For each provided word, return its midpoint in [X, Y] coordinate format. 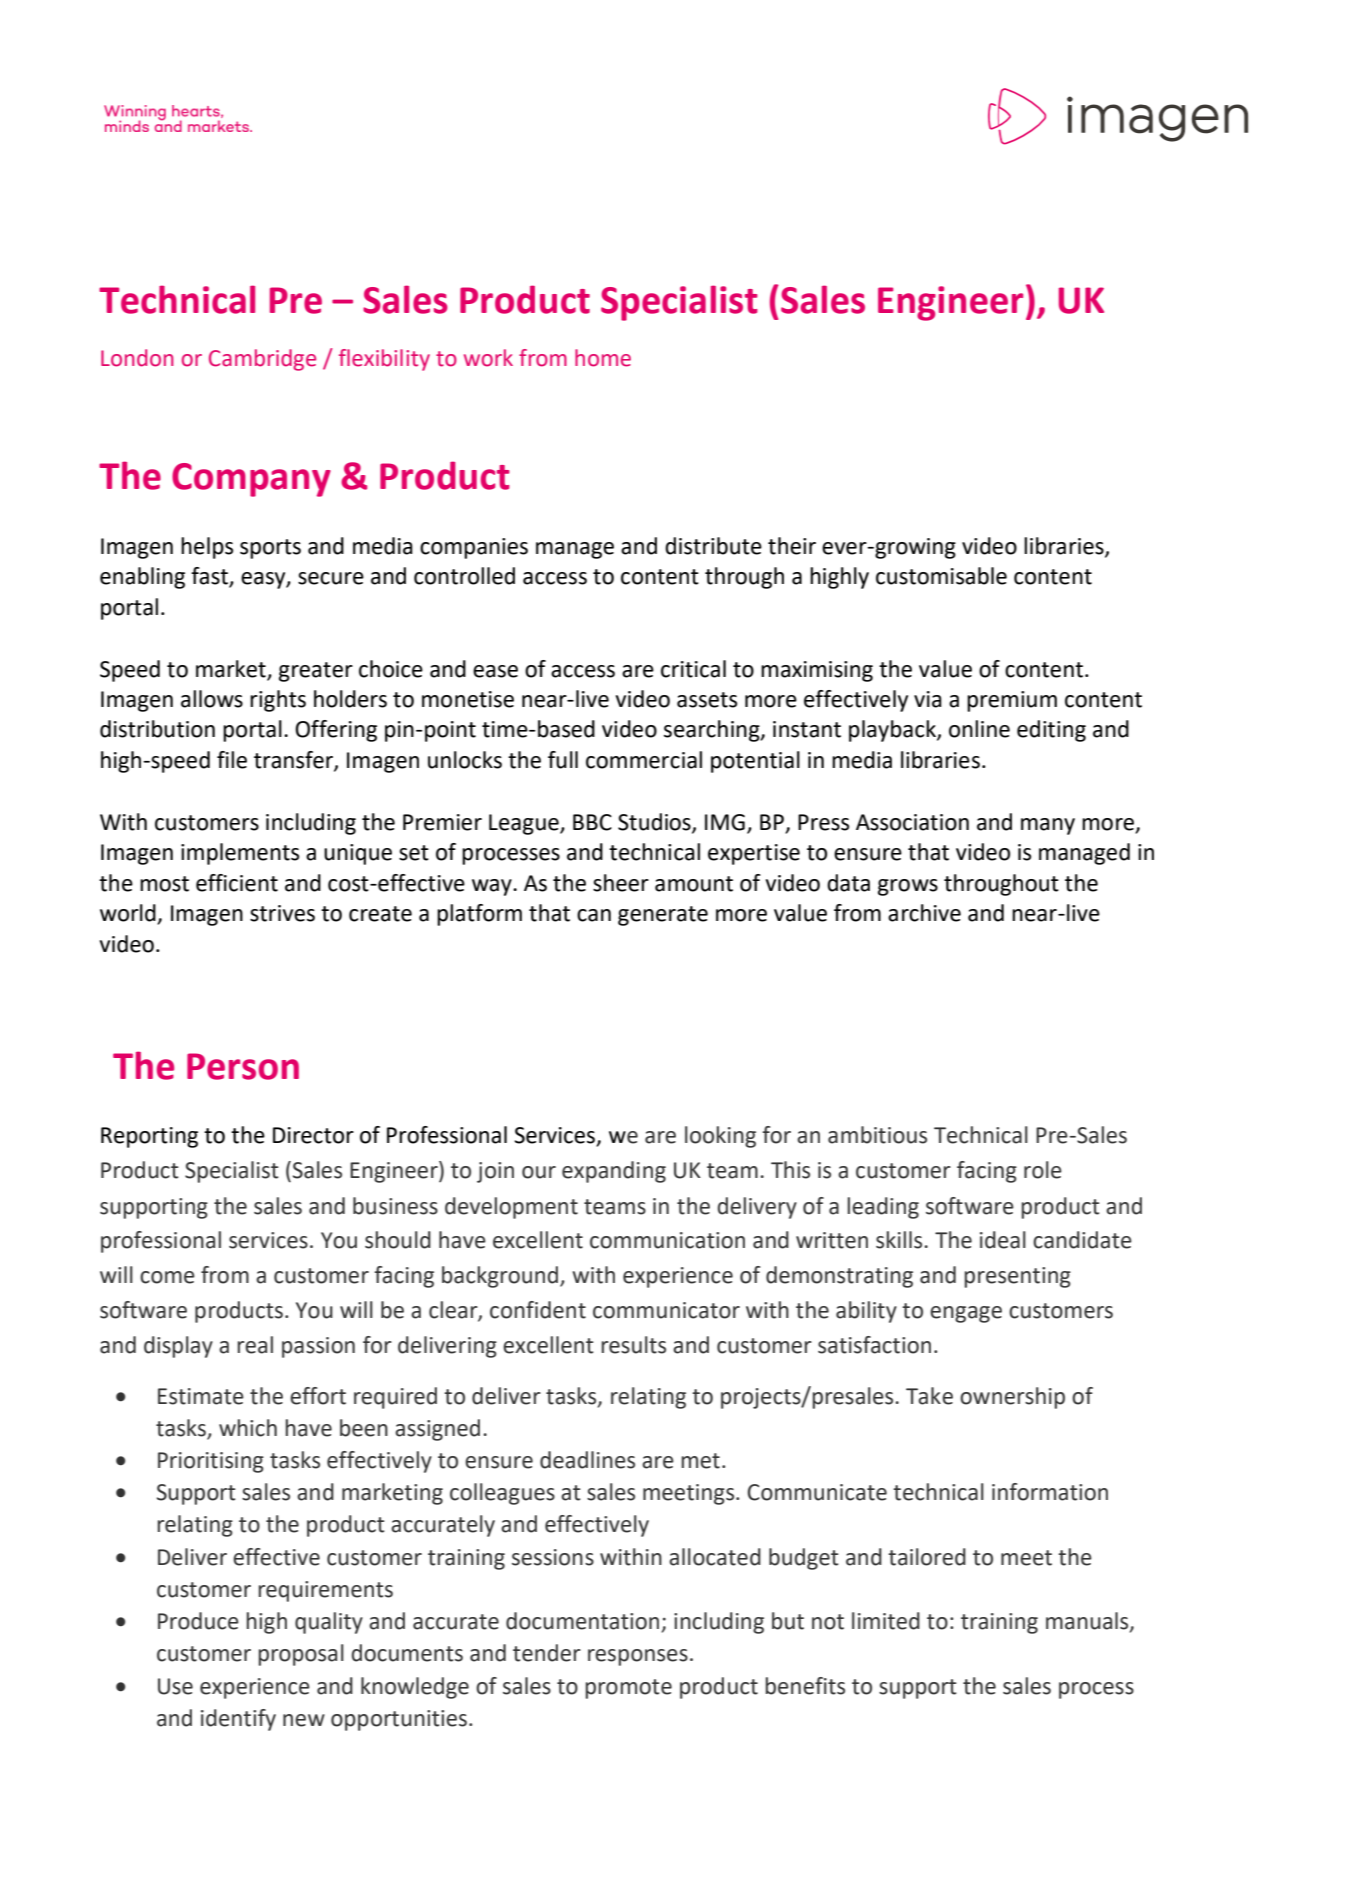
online [979, 729]
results [633, 1345]
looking [720, 1137]
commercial [644, 760]
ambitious [877, 1135]
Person [243, 1066]
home [603, 358]
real [255, 1345]
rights [278, 701]
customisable [941, 576]
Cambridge [262, 360]
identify [238, 1720]
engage [966, 1314]
